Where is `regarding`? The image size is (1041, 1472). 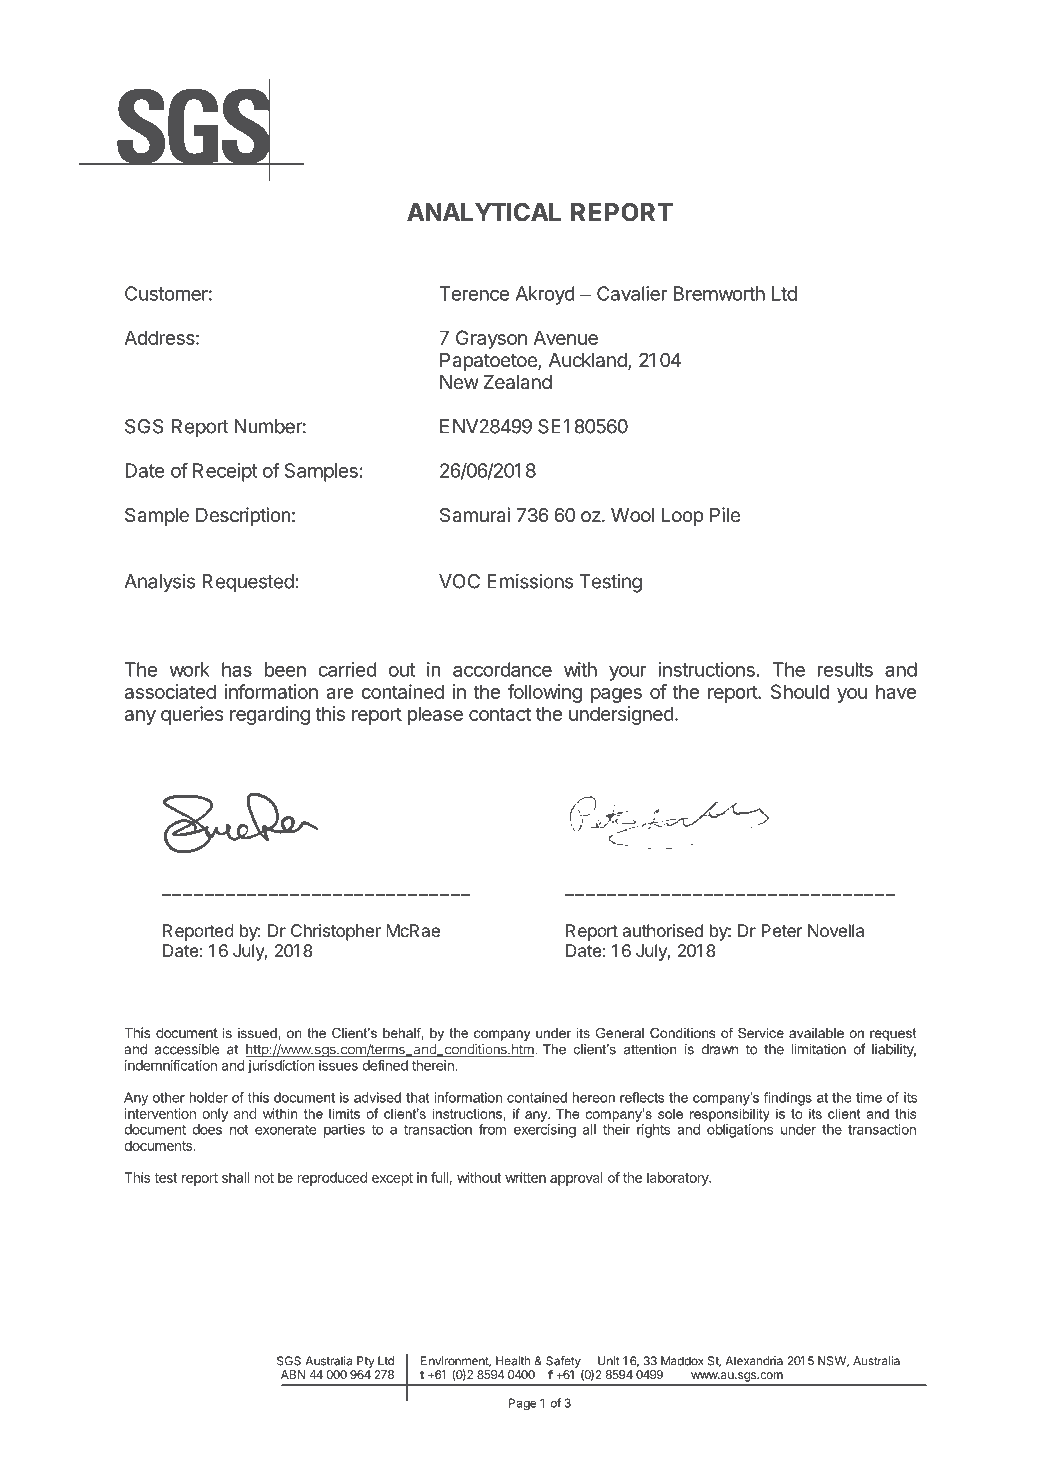
regarding is located at coordinates (270, 715).
